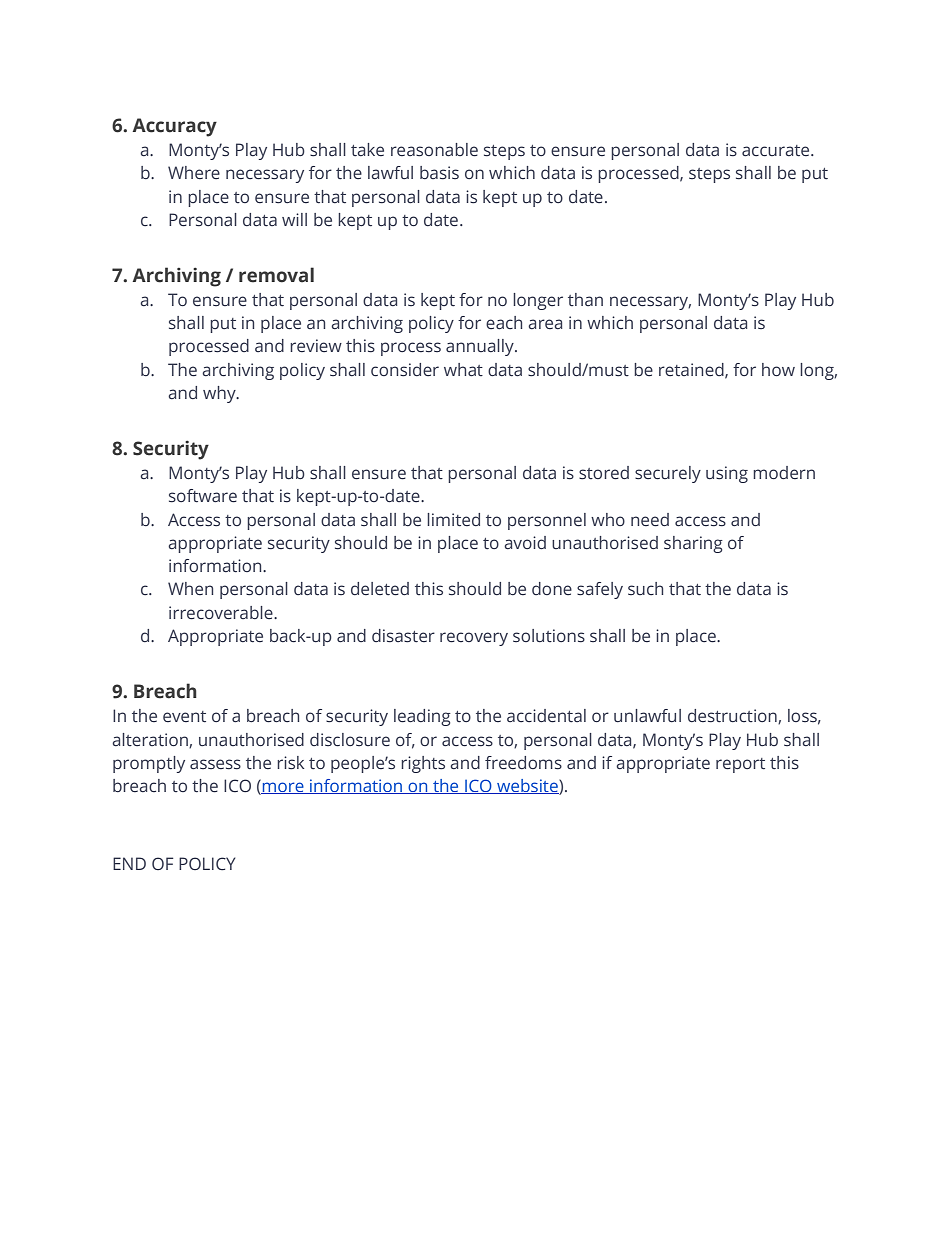 The height and width of the document is (1233, 952). Describe the element at coordinates (692, 370) in the document. I see `retained` at that location.
